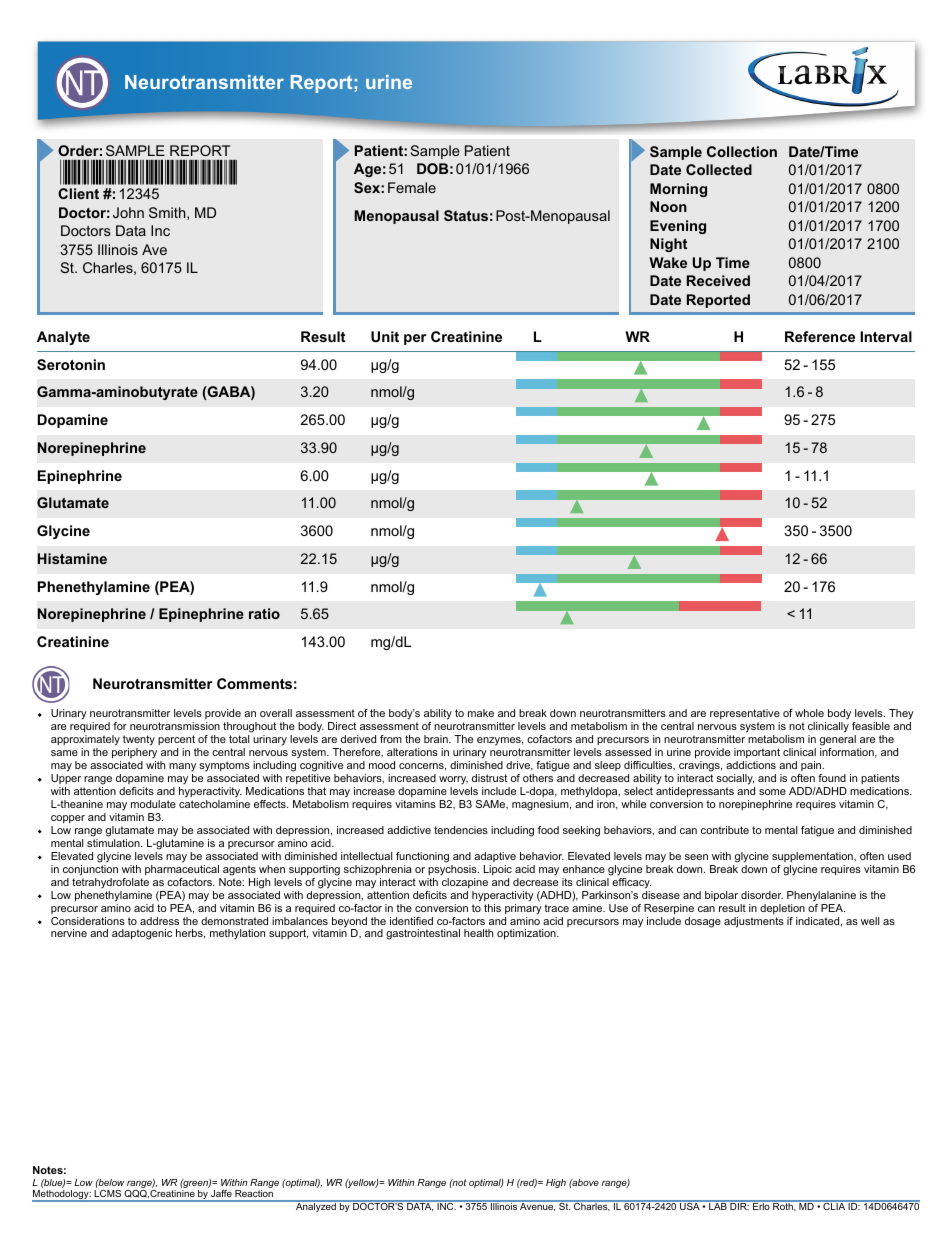  What do you see at coordinates (537, 1206) in the page?
I see `Avenue` at bounding box center [537, 1206].
